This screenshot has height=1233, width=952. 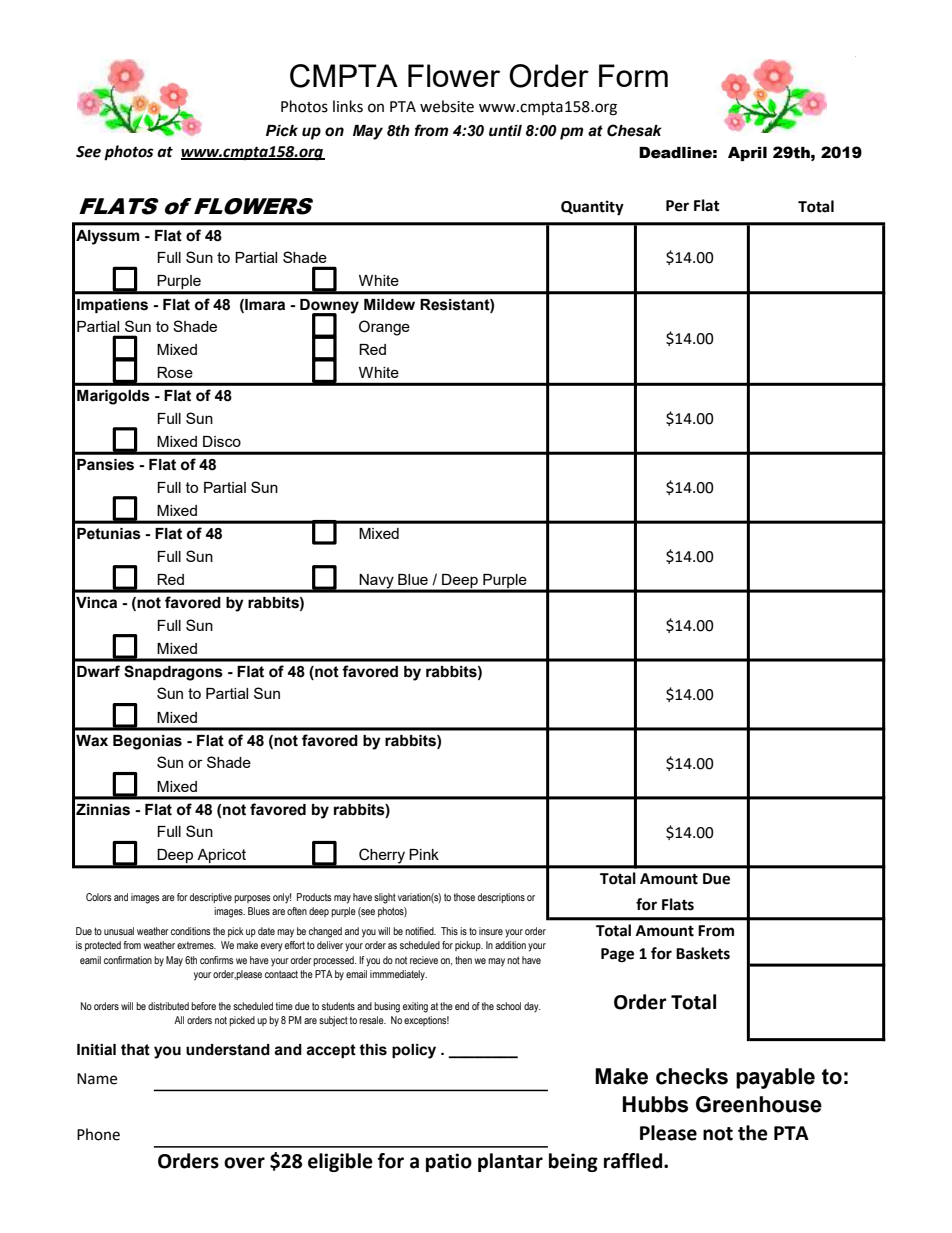 What do you see at coordinates (175, 372) in the screenshot?
I see `Rose` at bounding box center [175, 372].
